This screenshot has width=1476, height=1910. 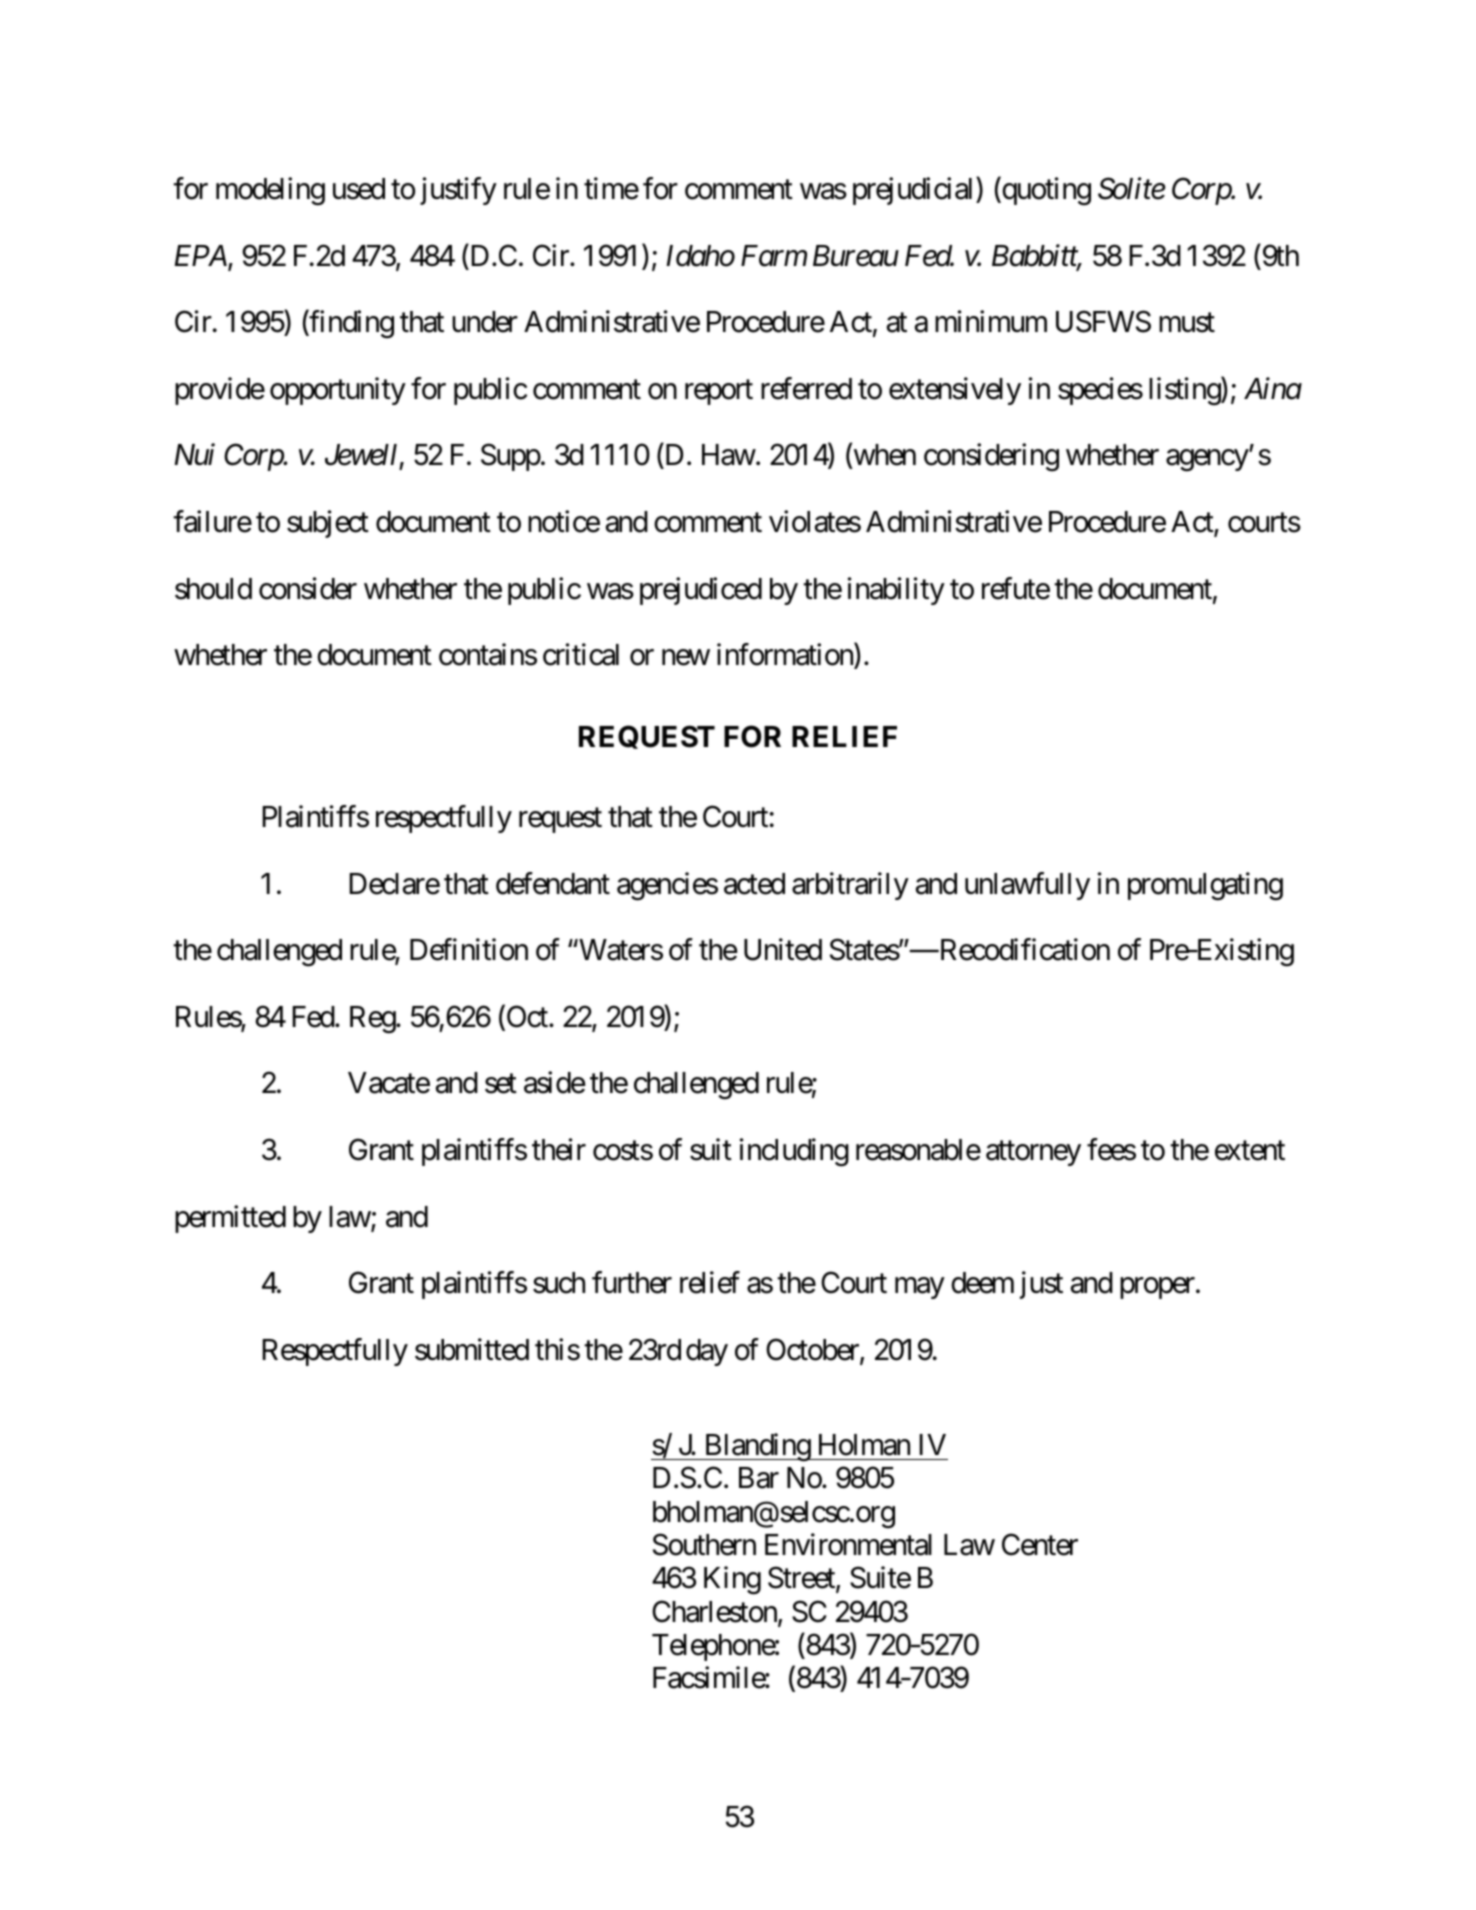 I want to click on attorney, so click(x=1033, y=1153).
